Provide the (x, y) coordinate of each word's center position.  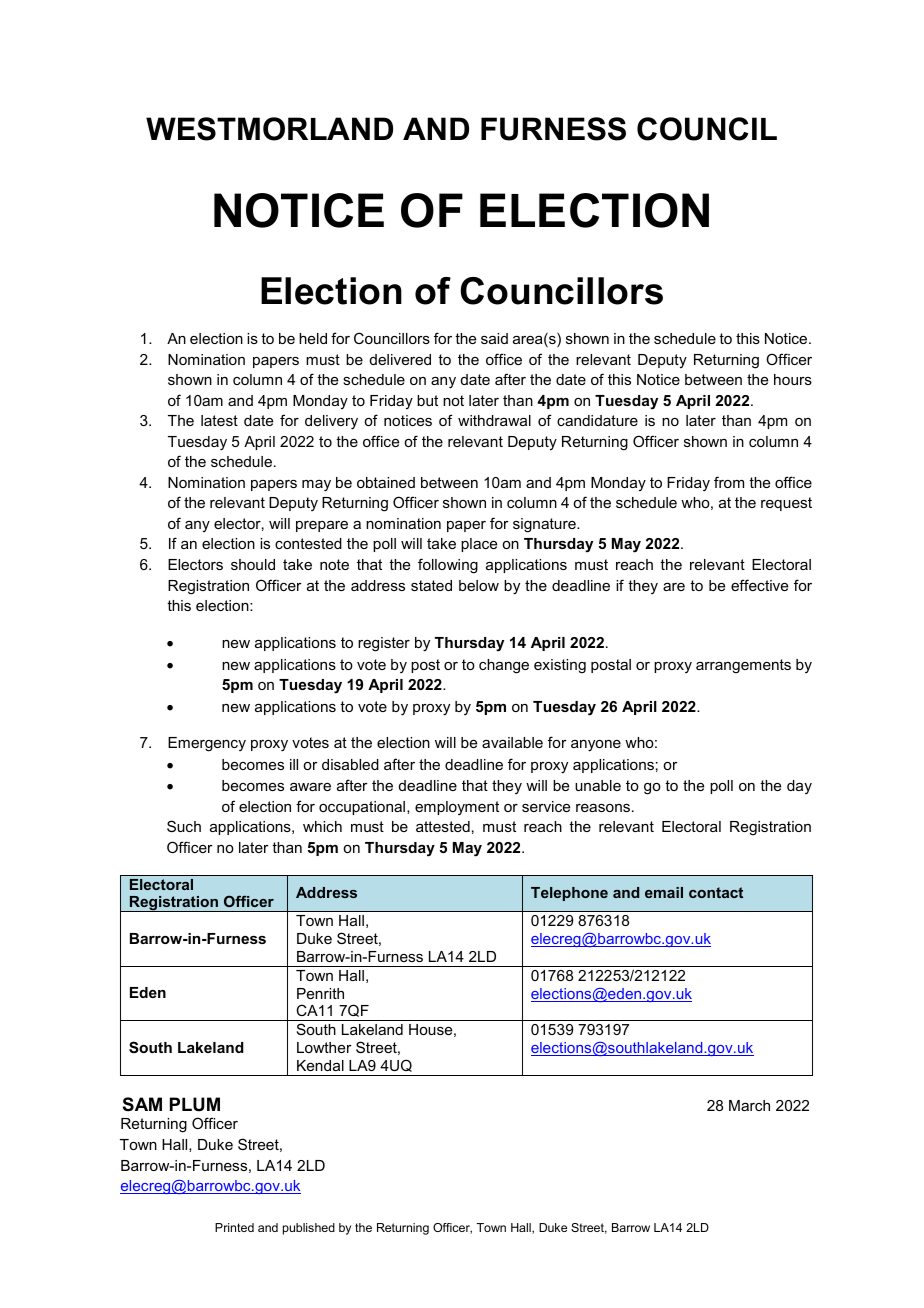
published (309, 1229)
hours (793, 379)
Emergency (207, 744)
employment (457, 808)
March (749, 1105)
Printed (234, 1227)
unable (598, 785)
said (494, 338)
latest (219, 420)
